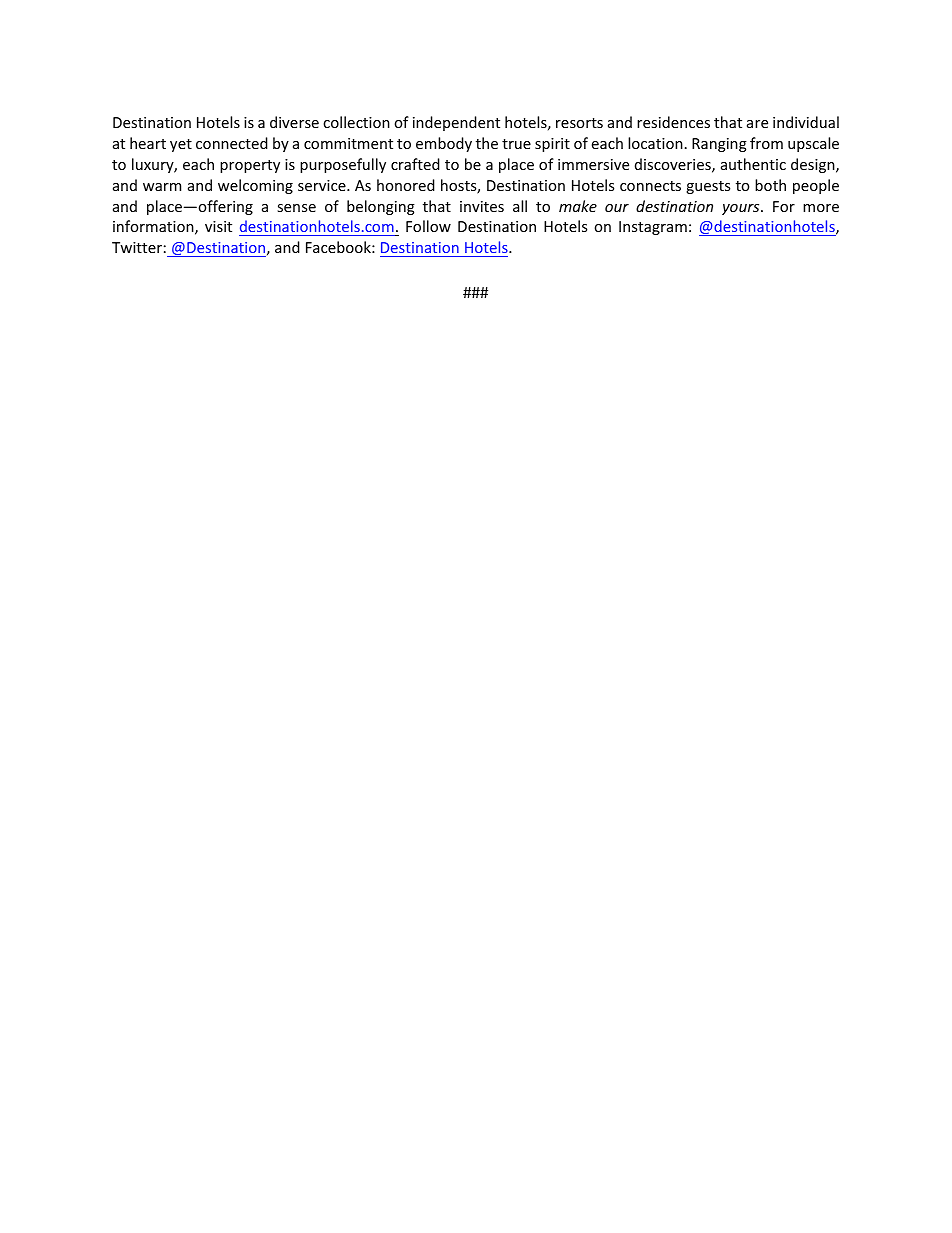 The width and height of the image is (952, 1233). Describe the element at coordinates (757, 124) in the image. I see `are` at that location.
